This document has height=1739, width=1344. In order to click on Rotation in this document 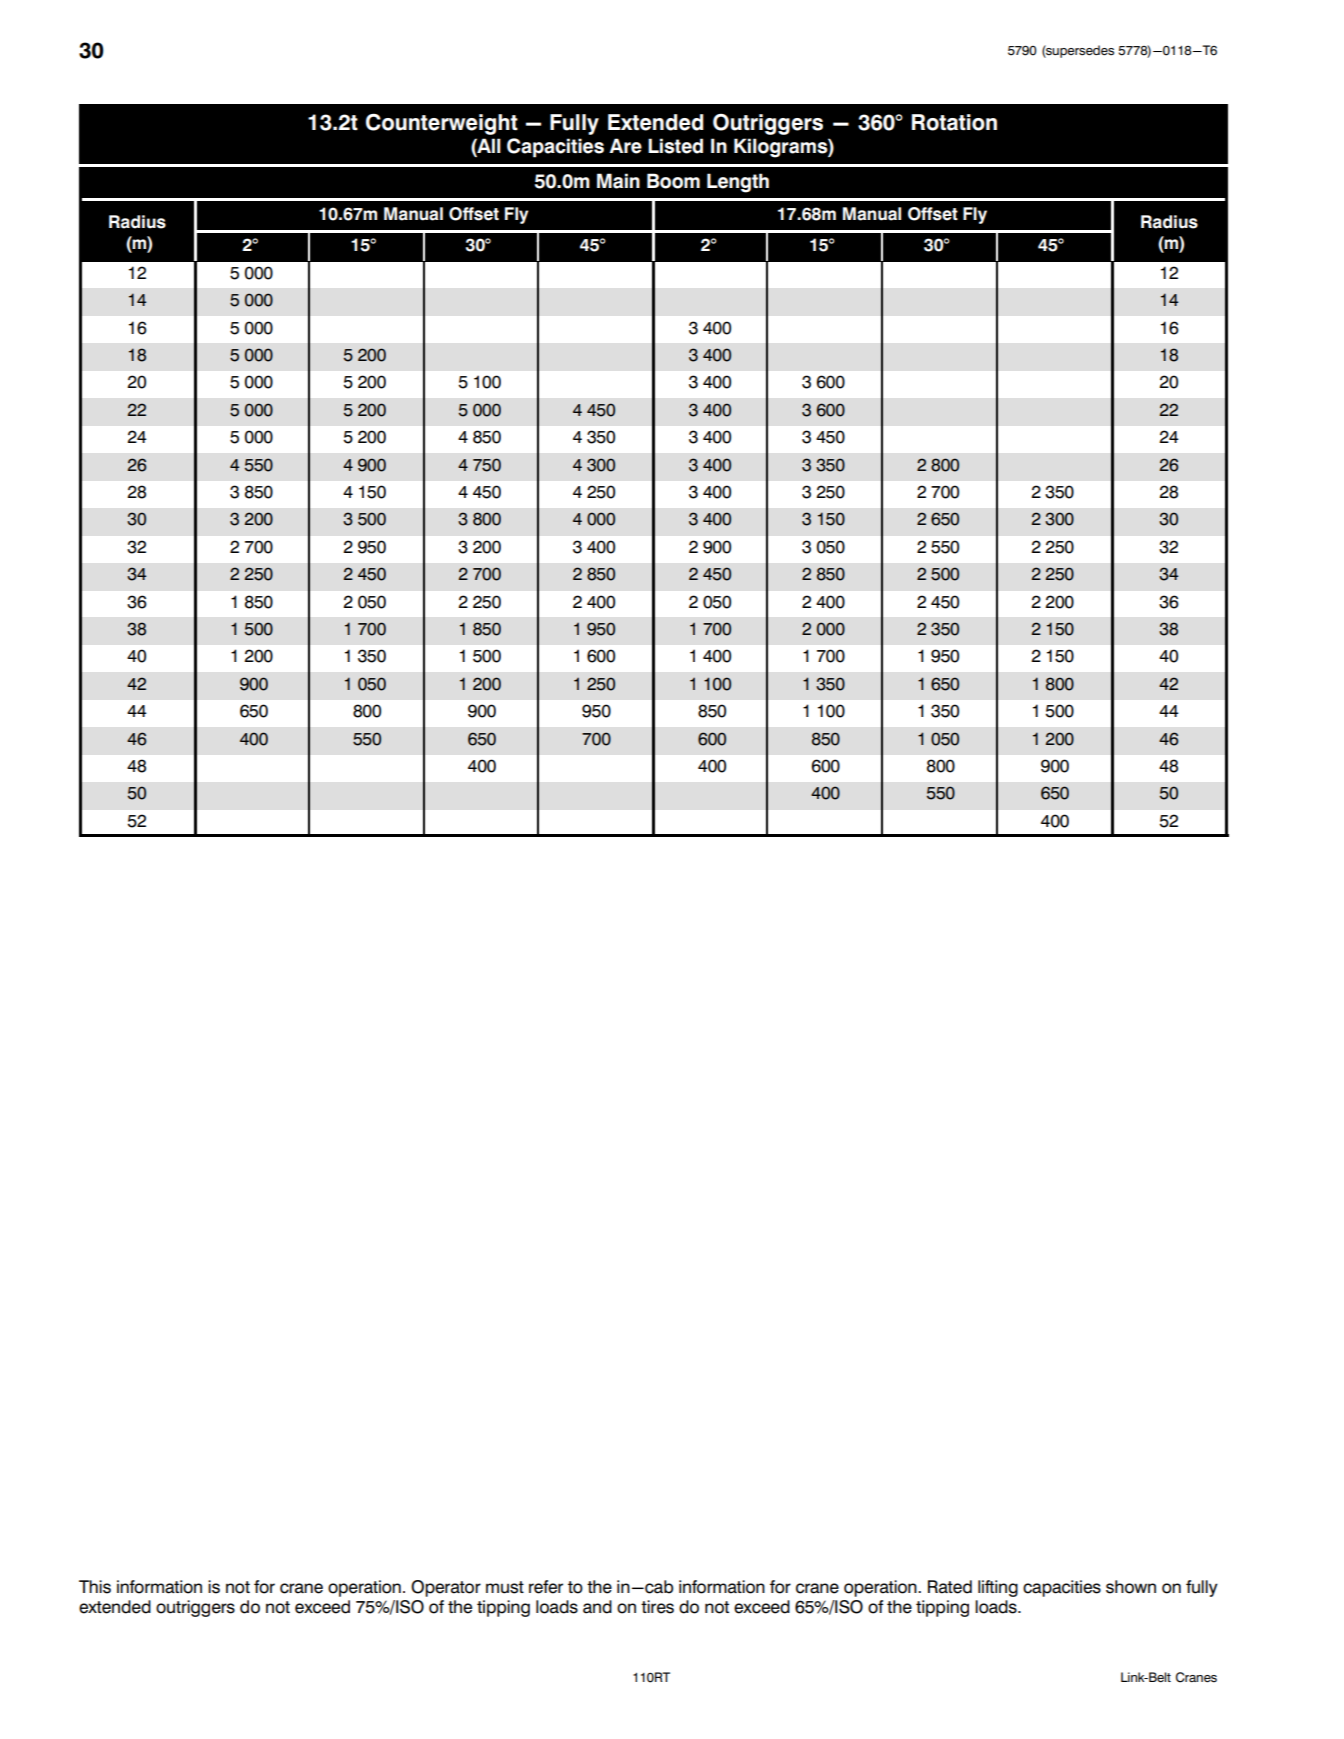, I will do `click(954, 122)`.
